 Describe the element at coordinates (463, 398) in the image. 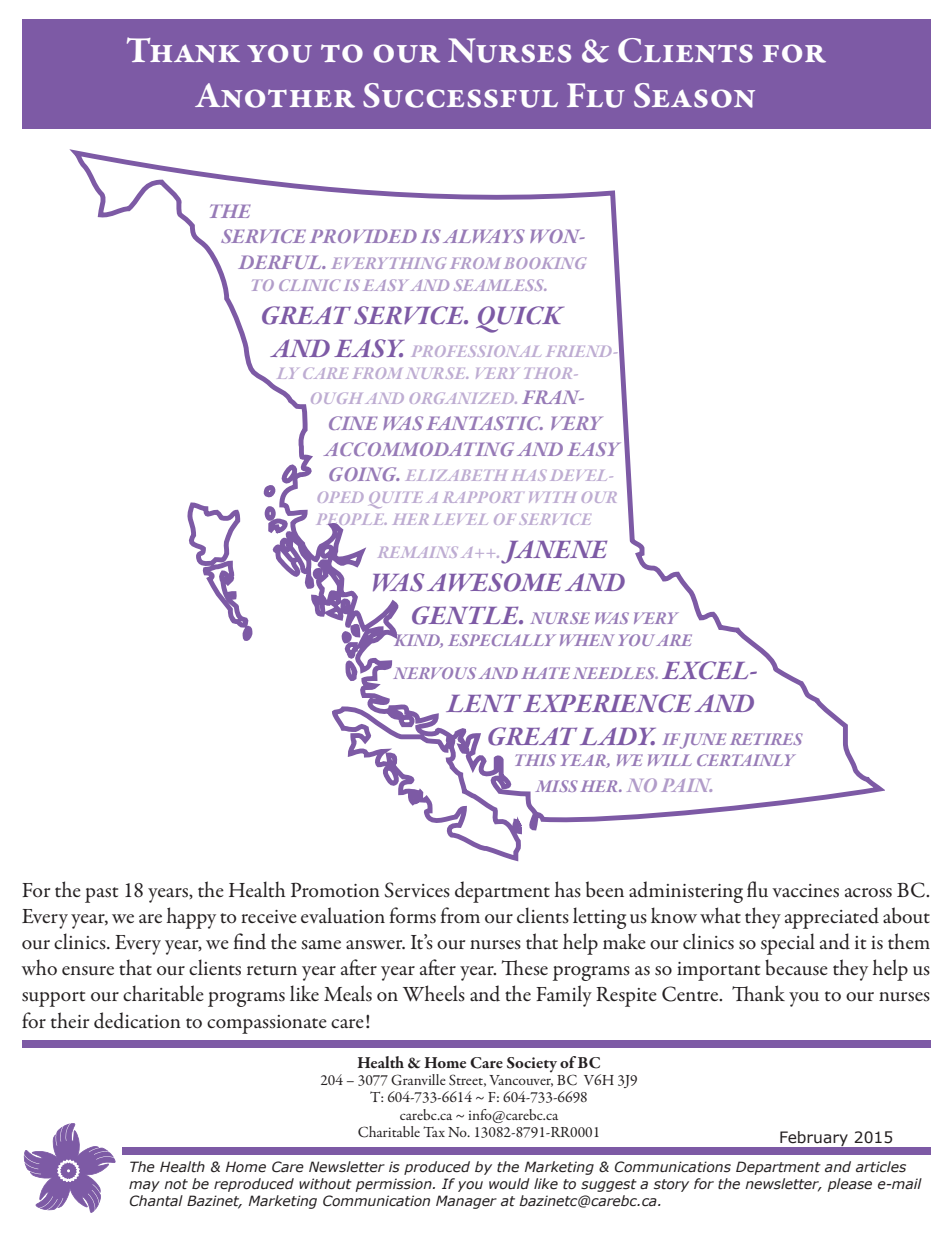

I see `ORGANIZED` at that location.
